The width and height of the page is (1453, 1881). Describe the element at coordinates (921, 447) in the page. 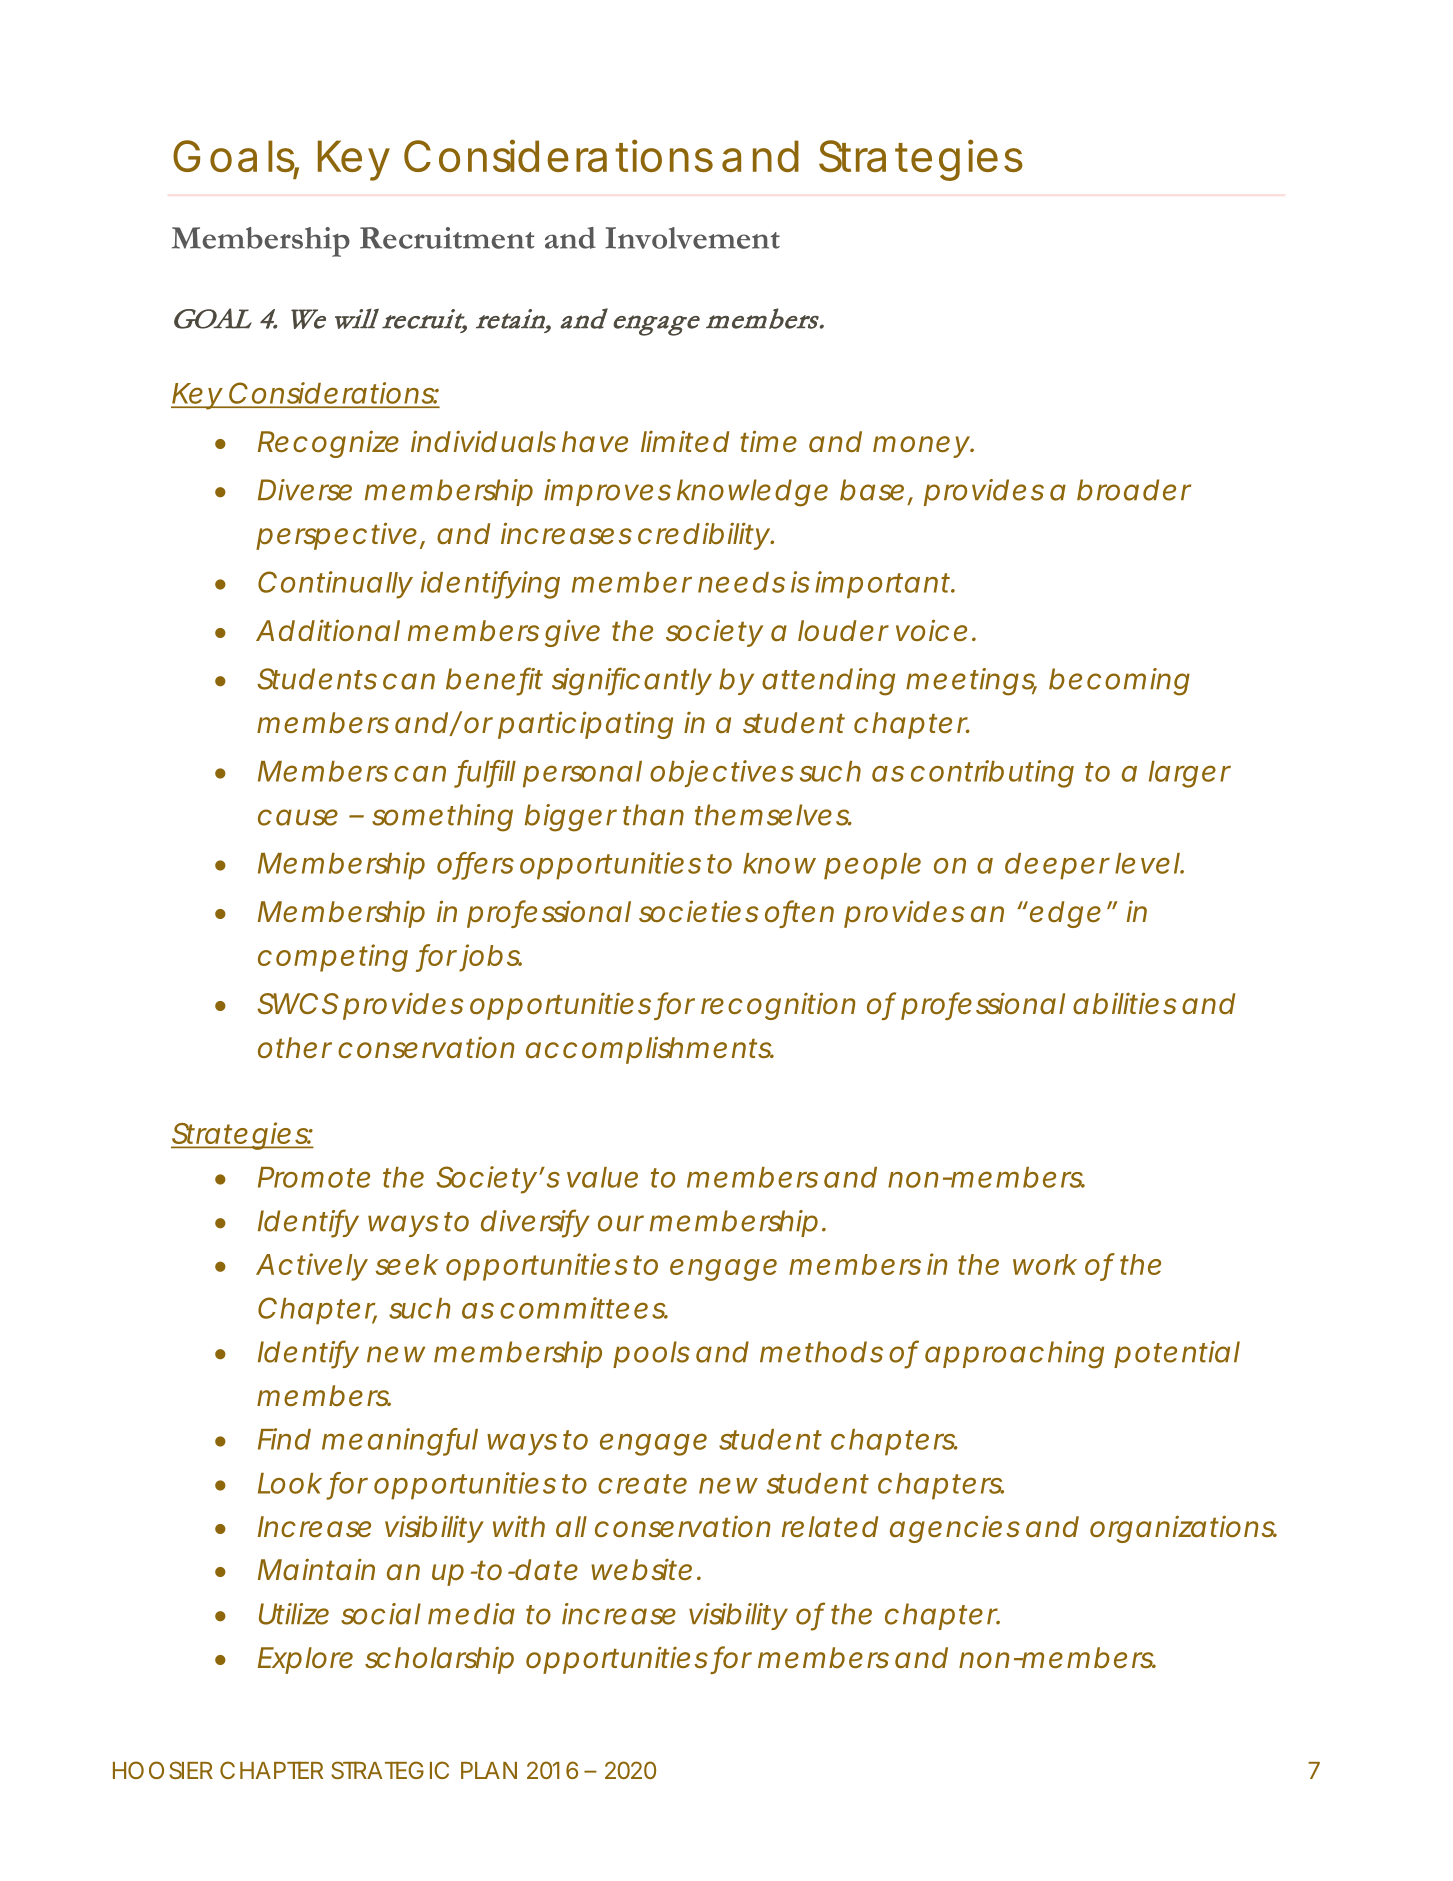

I see `money` at that location.
